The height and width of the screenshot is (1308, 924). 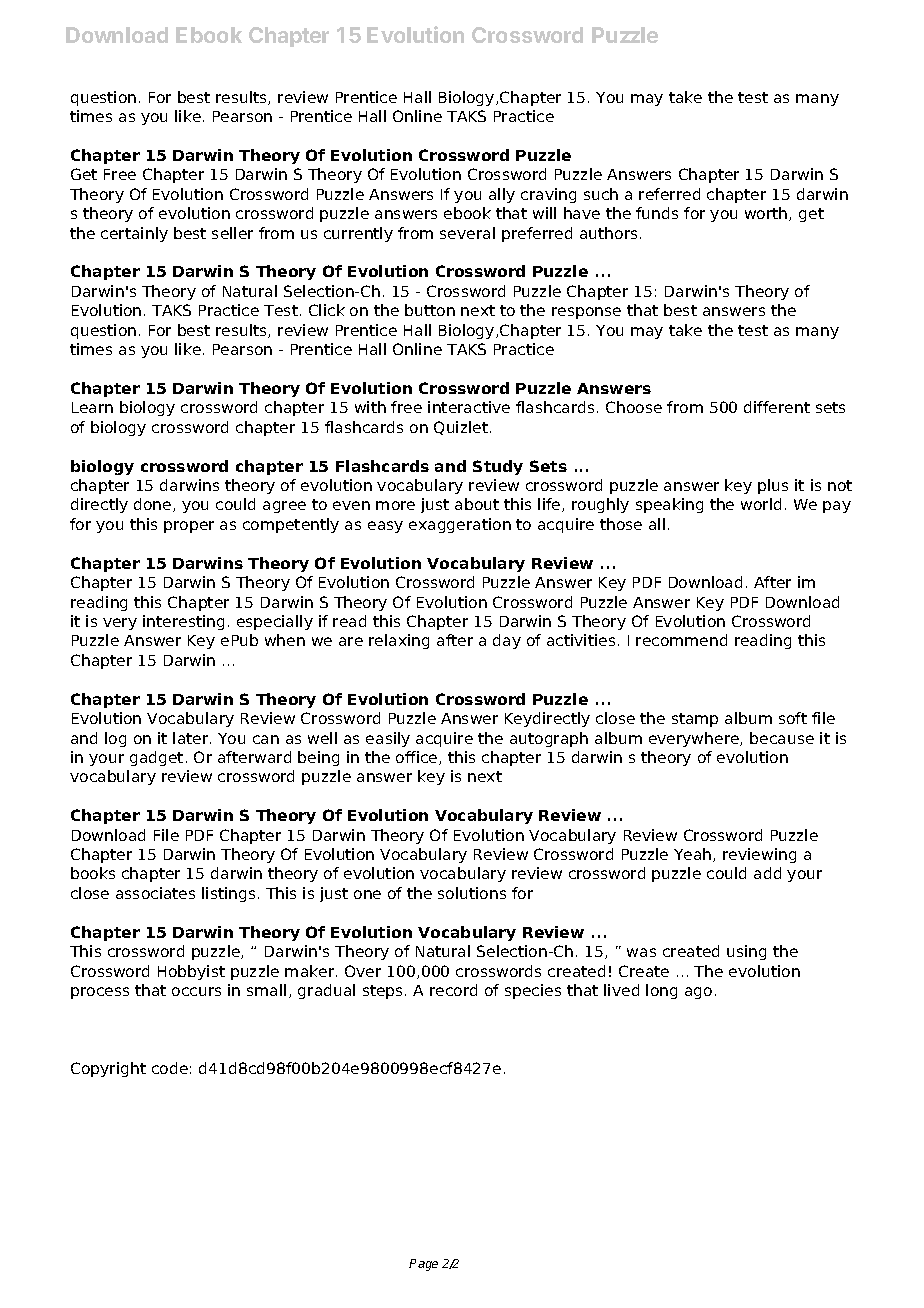 What do you see at coordinates (170, 1068) in the screenshot?
I see `code` at bounding box center [170, 1068].
